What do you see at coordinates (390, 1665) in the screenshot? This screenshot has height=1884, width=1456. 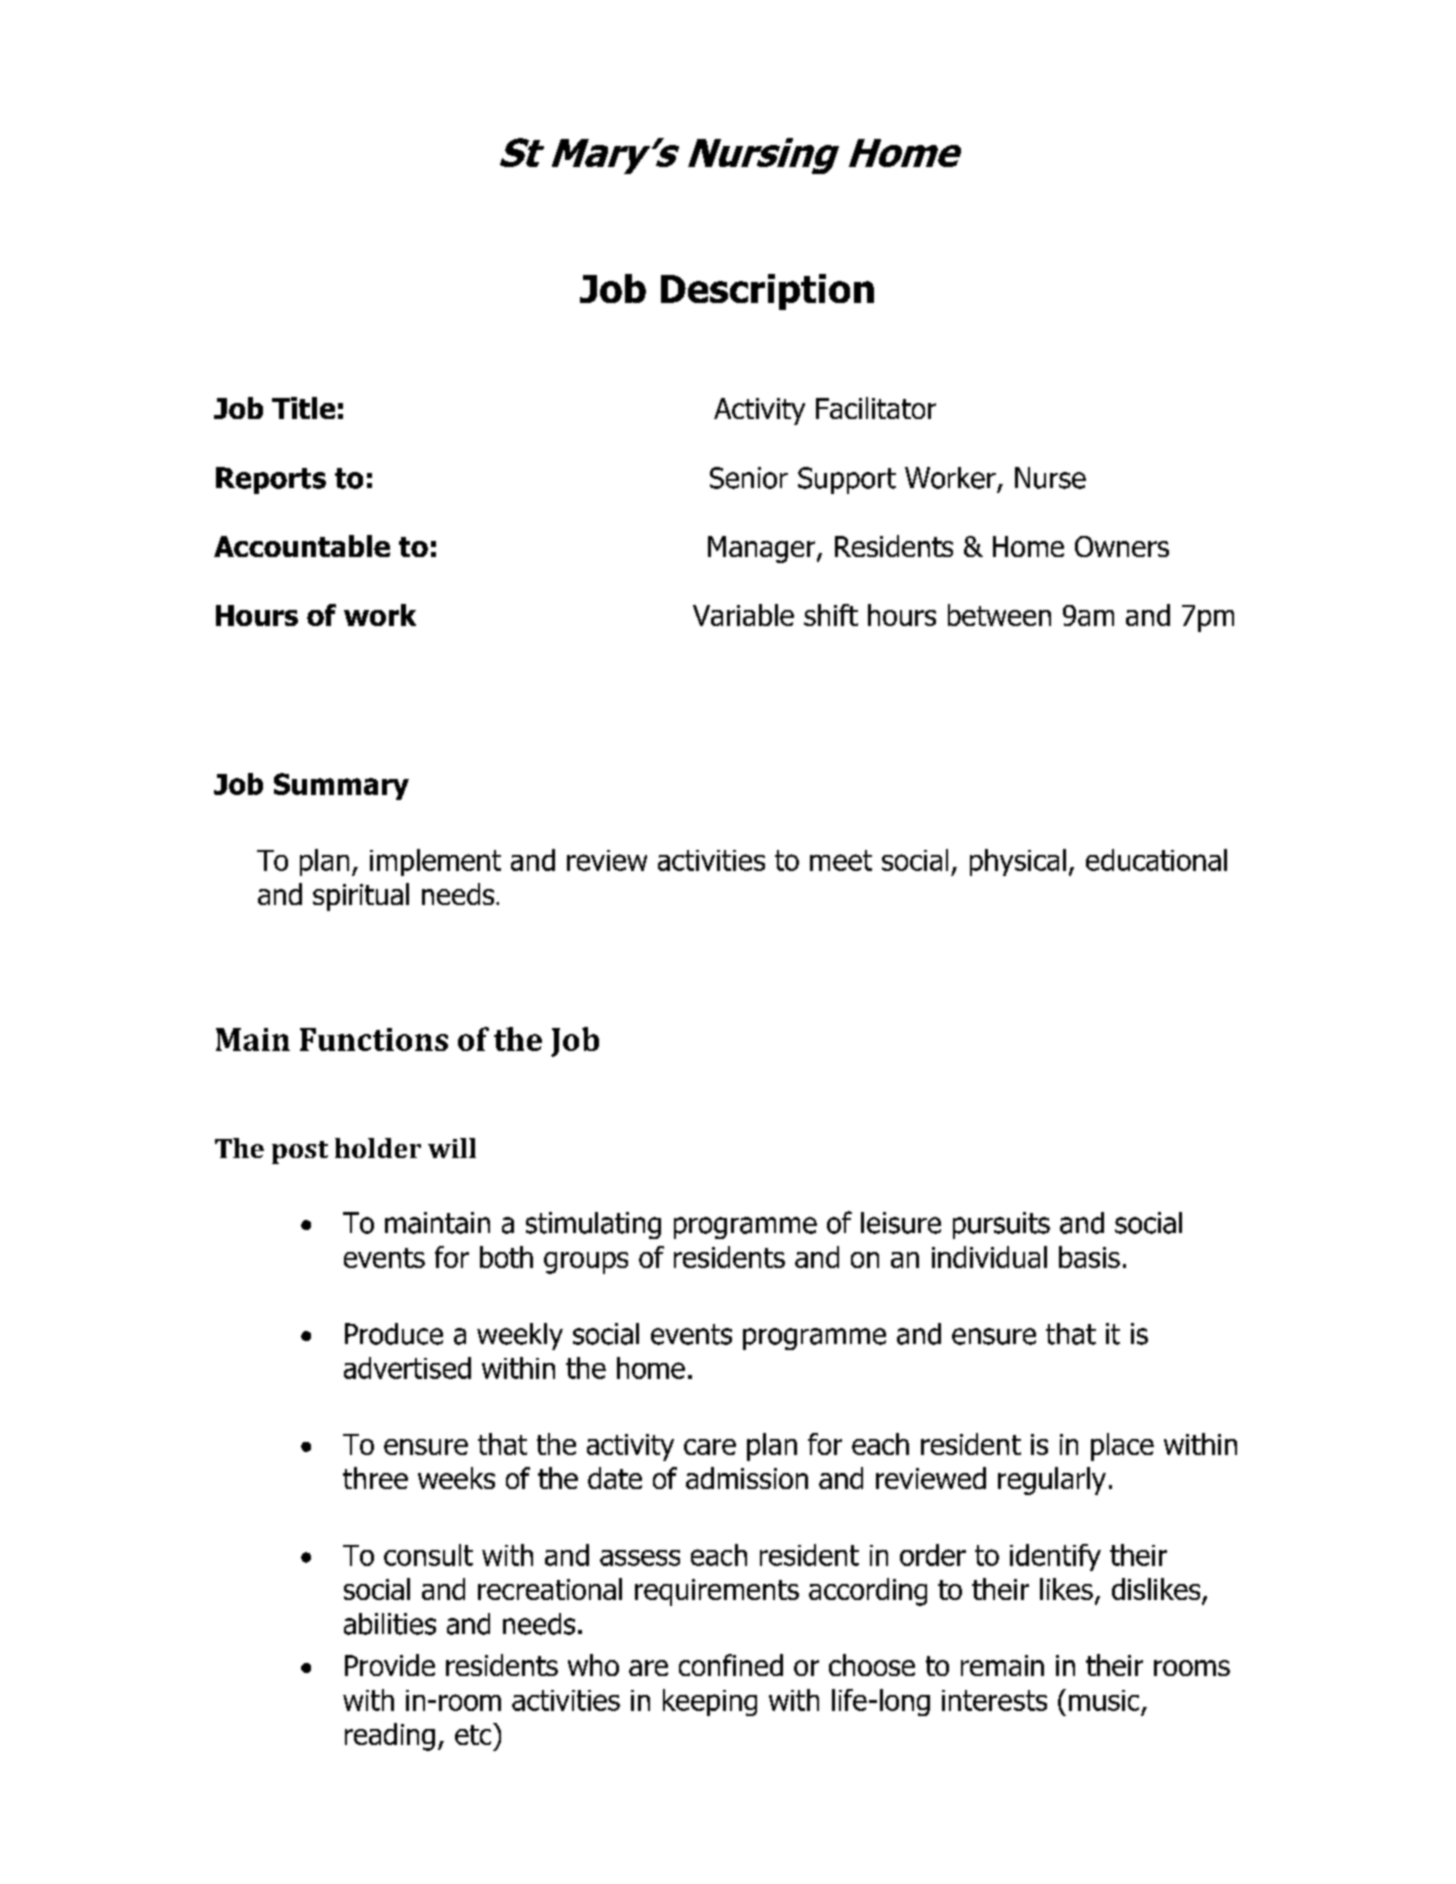 I see `Provide` at bounding box center [390, 1665].
